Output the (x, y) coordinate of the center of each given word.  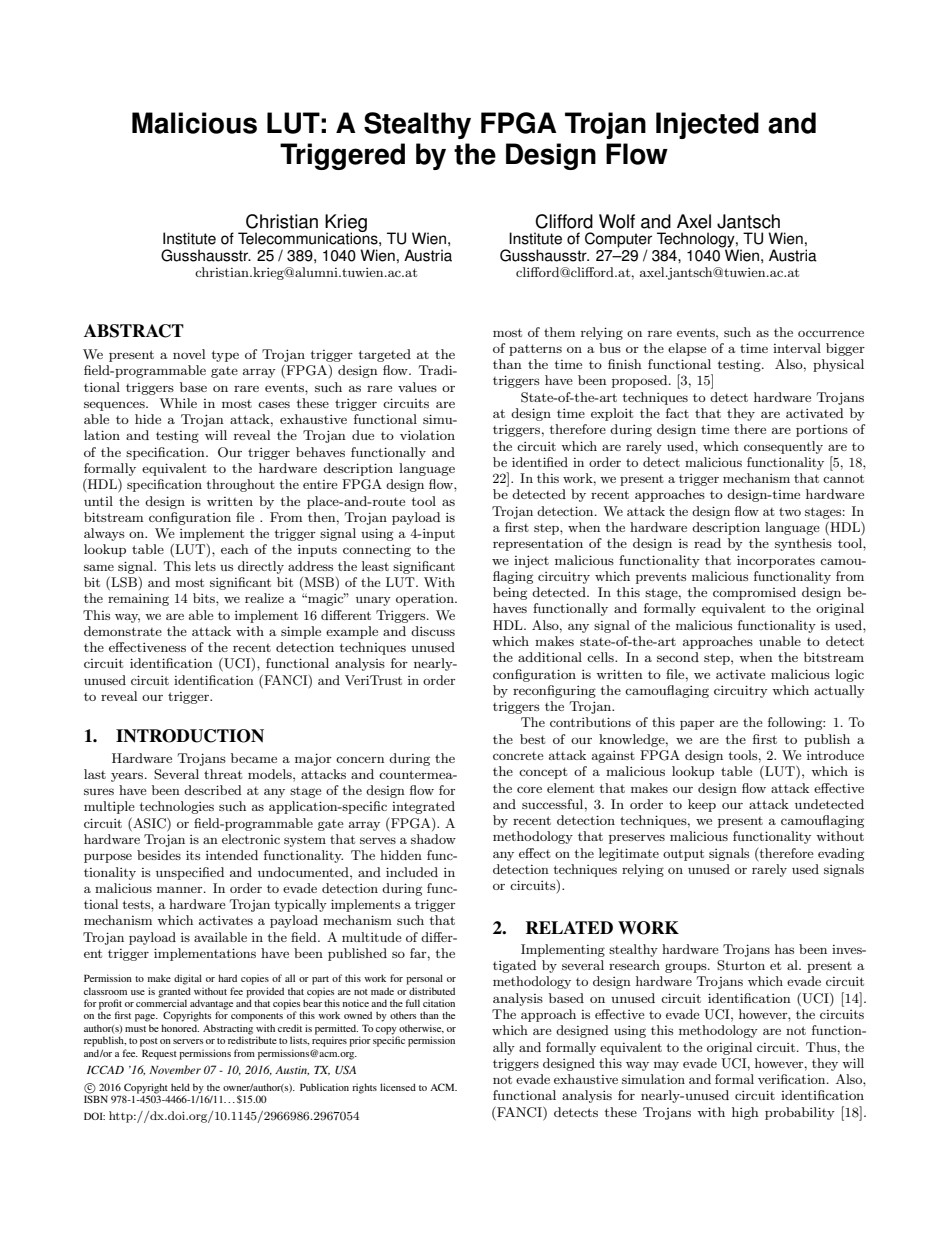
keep (702, 805)
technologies (177, 807)
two (790, 511)
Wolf (617, 221)
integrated (423, 807)
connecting (377, 550)
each (235, 549)
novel (189, 354)
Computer (618, 240)
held (180, 1087)
